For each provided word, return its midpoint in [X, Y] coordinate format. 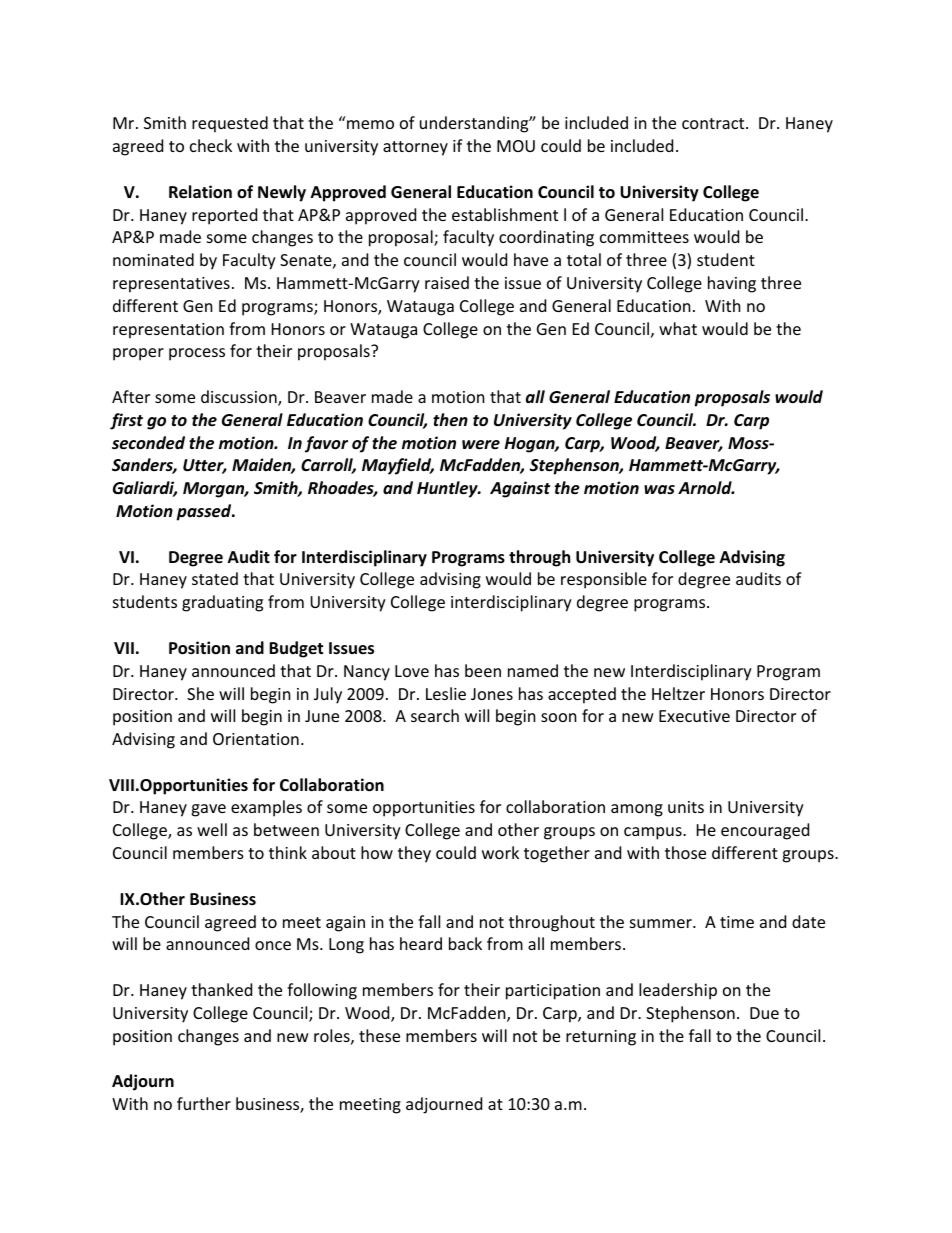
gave [208, 810]
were [481, 445]
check [211, 145]
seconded [148, 443]
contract [714, 123]
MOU [516, 146]
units [686, 807]
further [204, 1103]
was [659, 489]
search [435, 715]
